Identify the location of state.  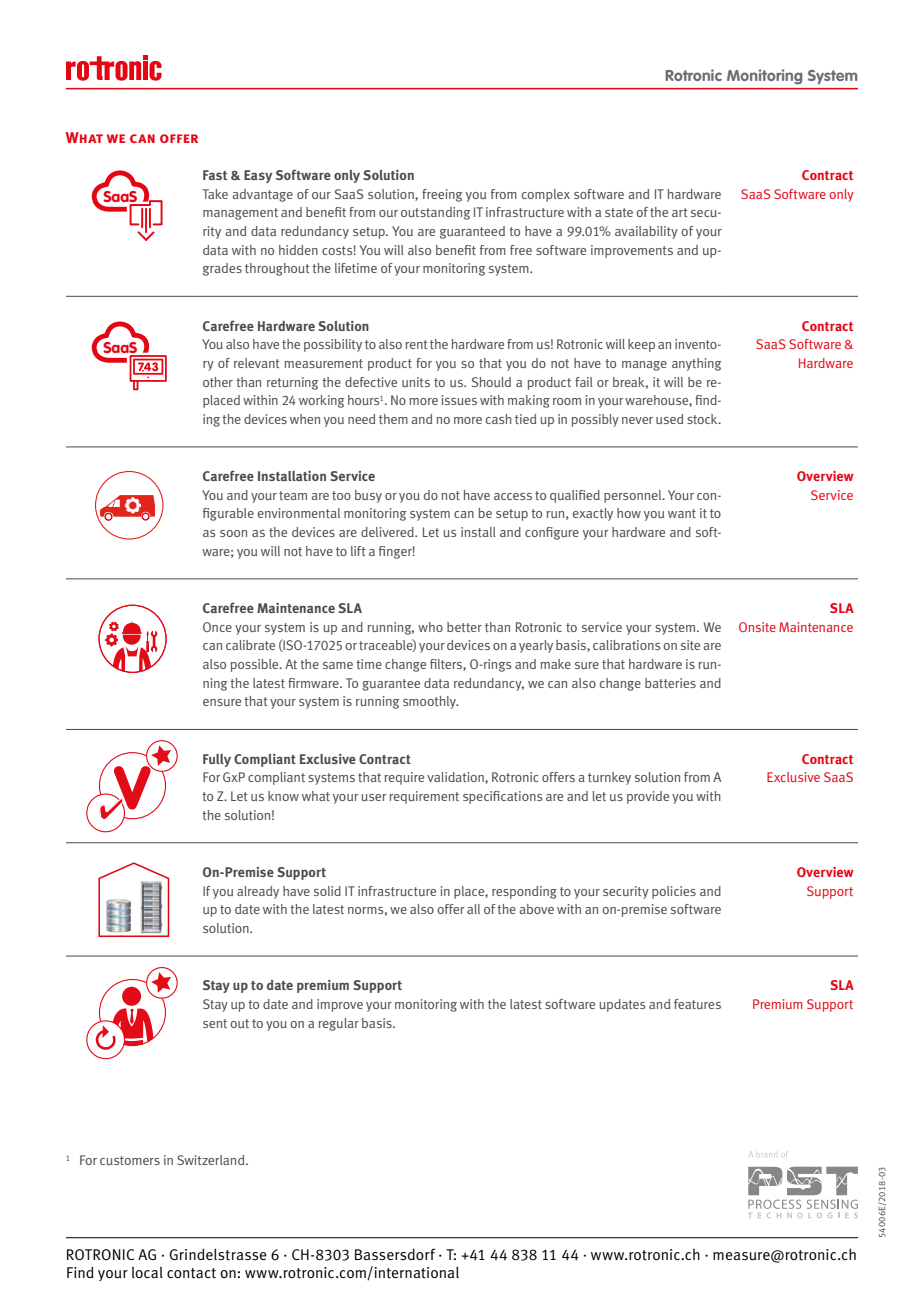
(619, 212).
